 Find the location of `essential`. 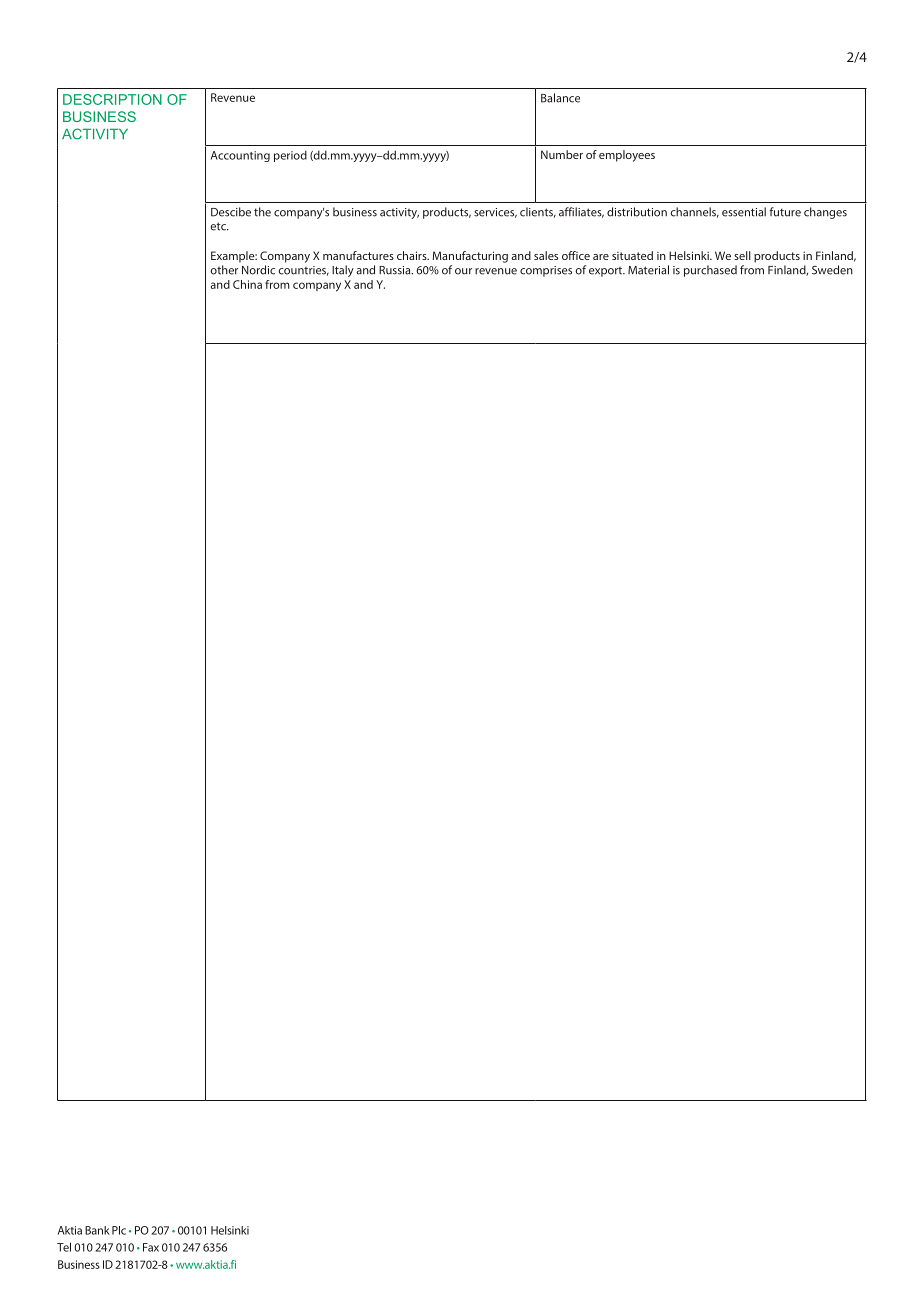

essential is located at coordinates (744, 212).
